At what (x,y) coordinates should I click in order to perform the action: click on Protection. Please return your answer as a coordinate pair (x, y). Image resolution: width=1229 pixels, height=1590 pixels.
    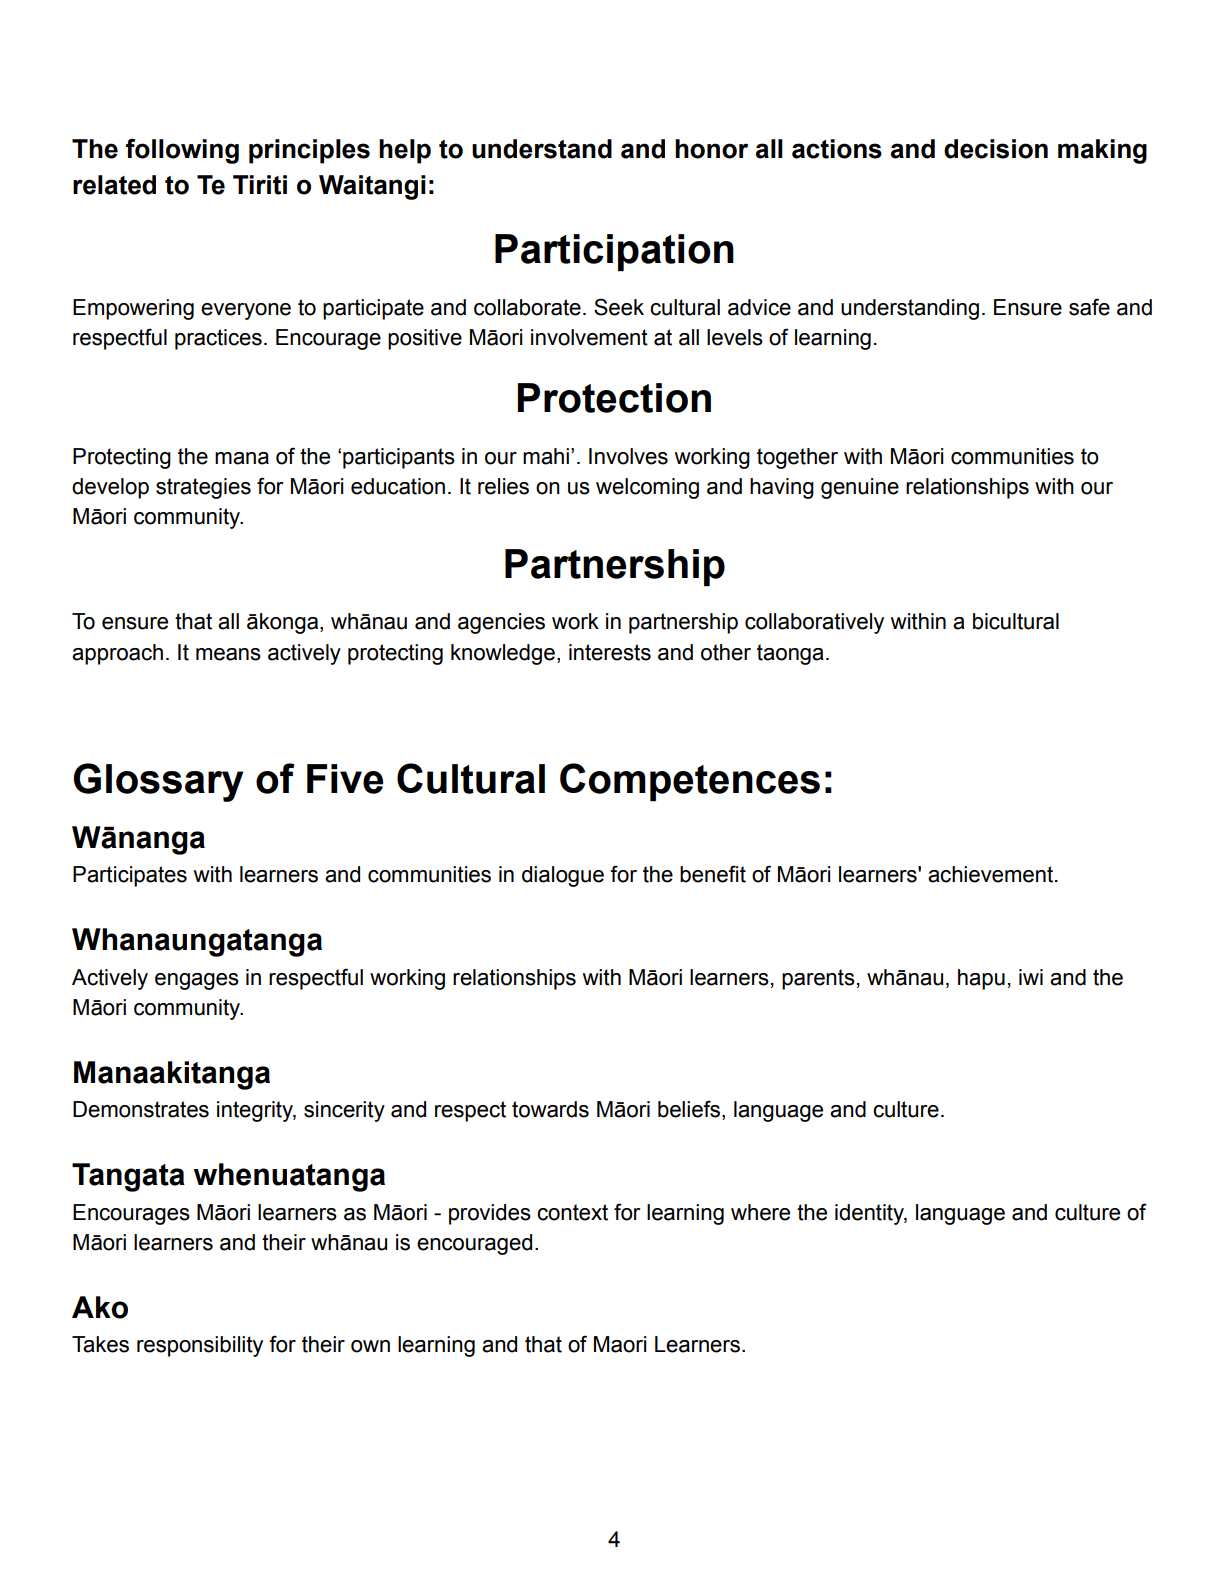
    Looking at the image, I should click on (614, 398).
